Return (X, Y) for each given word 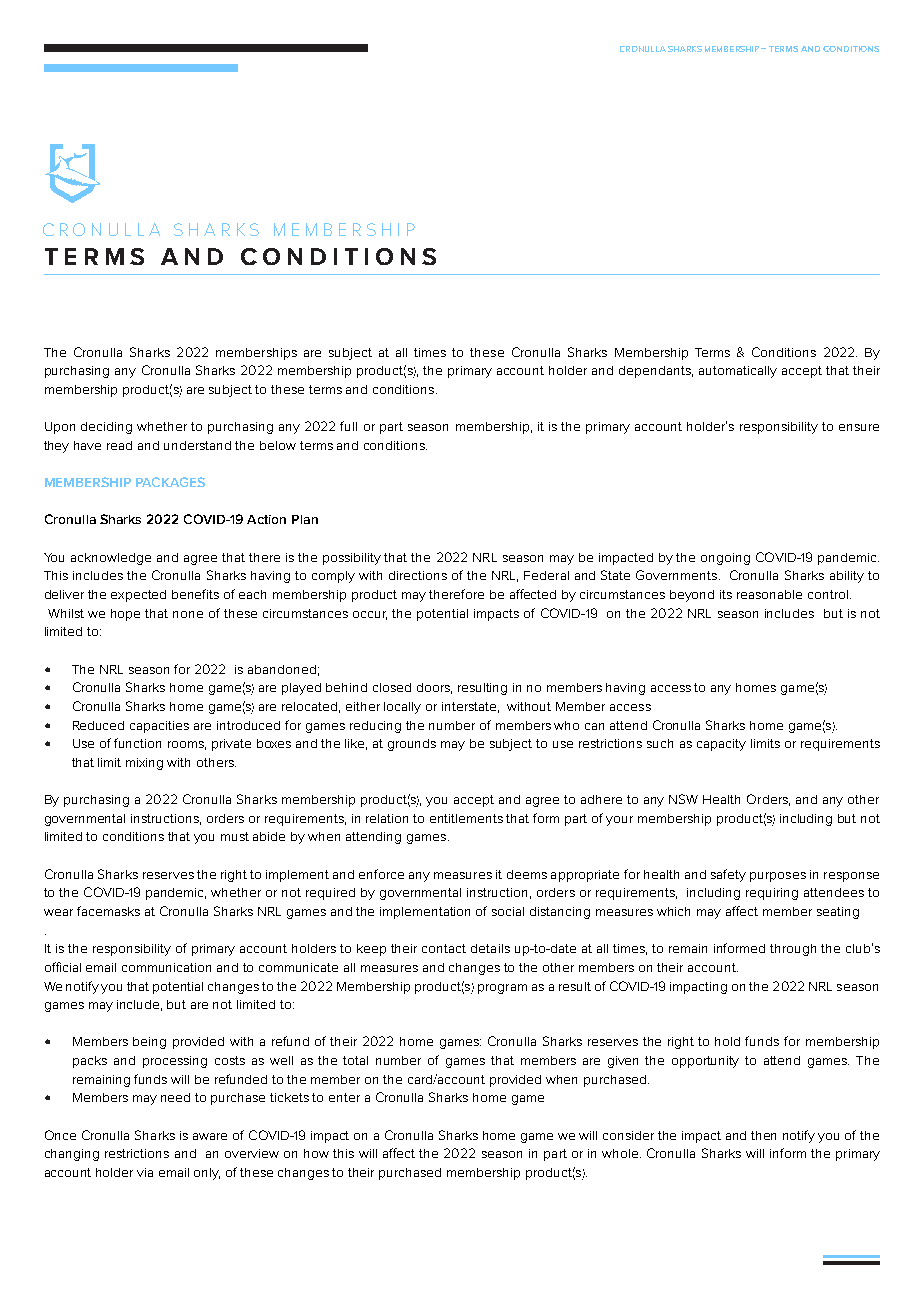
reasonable (769, 594)
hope (125, 615)
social (508, 911)
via (145, 1172)
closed (392, 687)
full (348, 426)
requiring (772, 894)
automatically (738, 372)
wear (58, 912)
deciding (106, 428)
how (316, 1153)
